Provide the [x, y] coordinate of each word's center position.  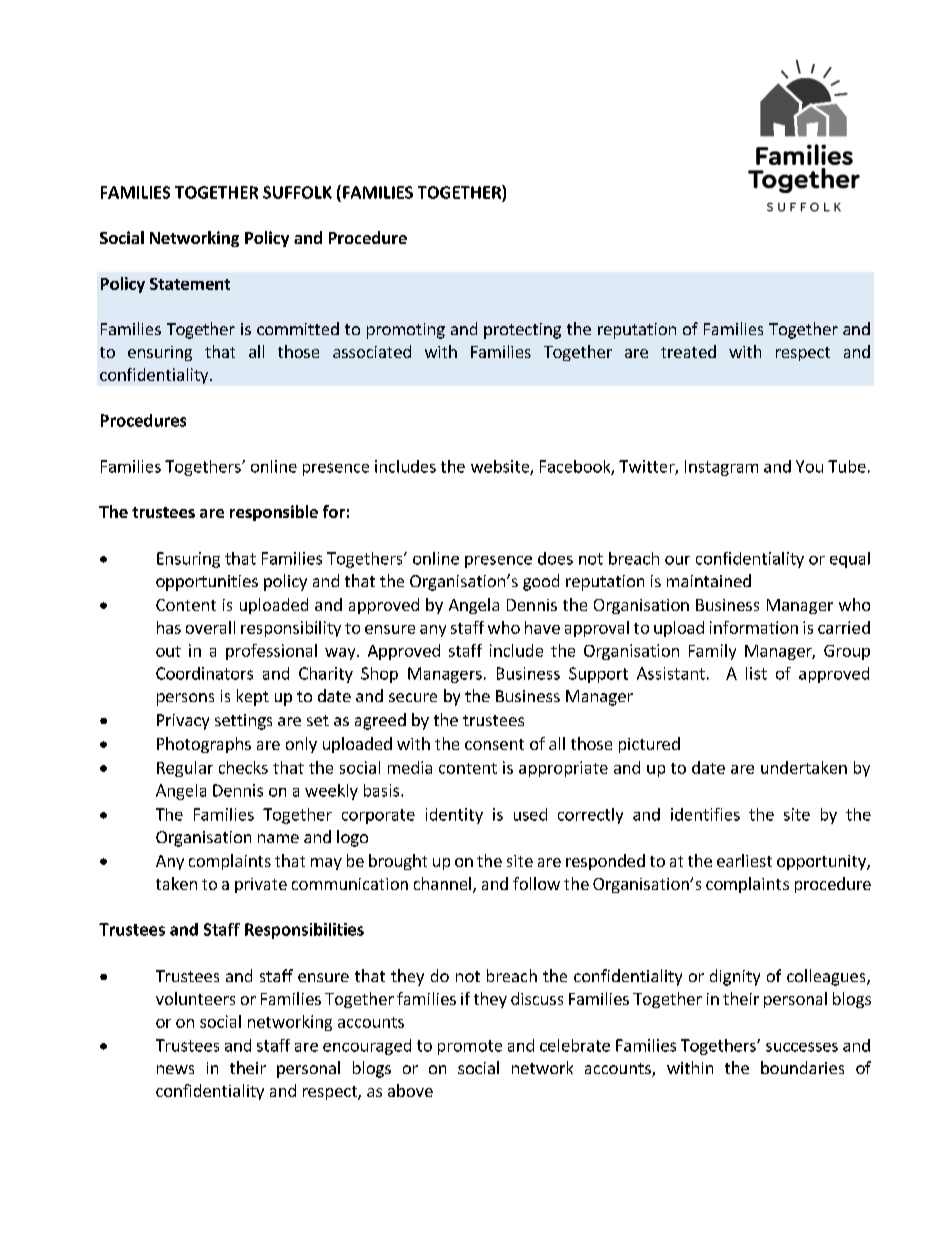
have [542, 627]
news [175, 1069]
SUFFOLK [297, 192]
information [754, 627]
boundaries [802, 1067]
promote [470, 1047]
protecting [522, 331]
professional [271, 652]
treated [688, 351]
